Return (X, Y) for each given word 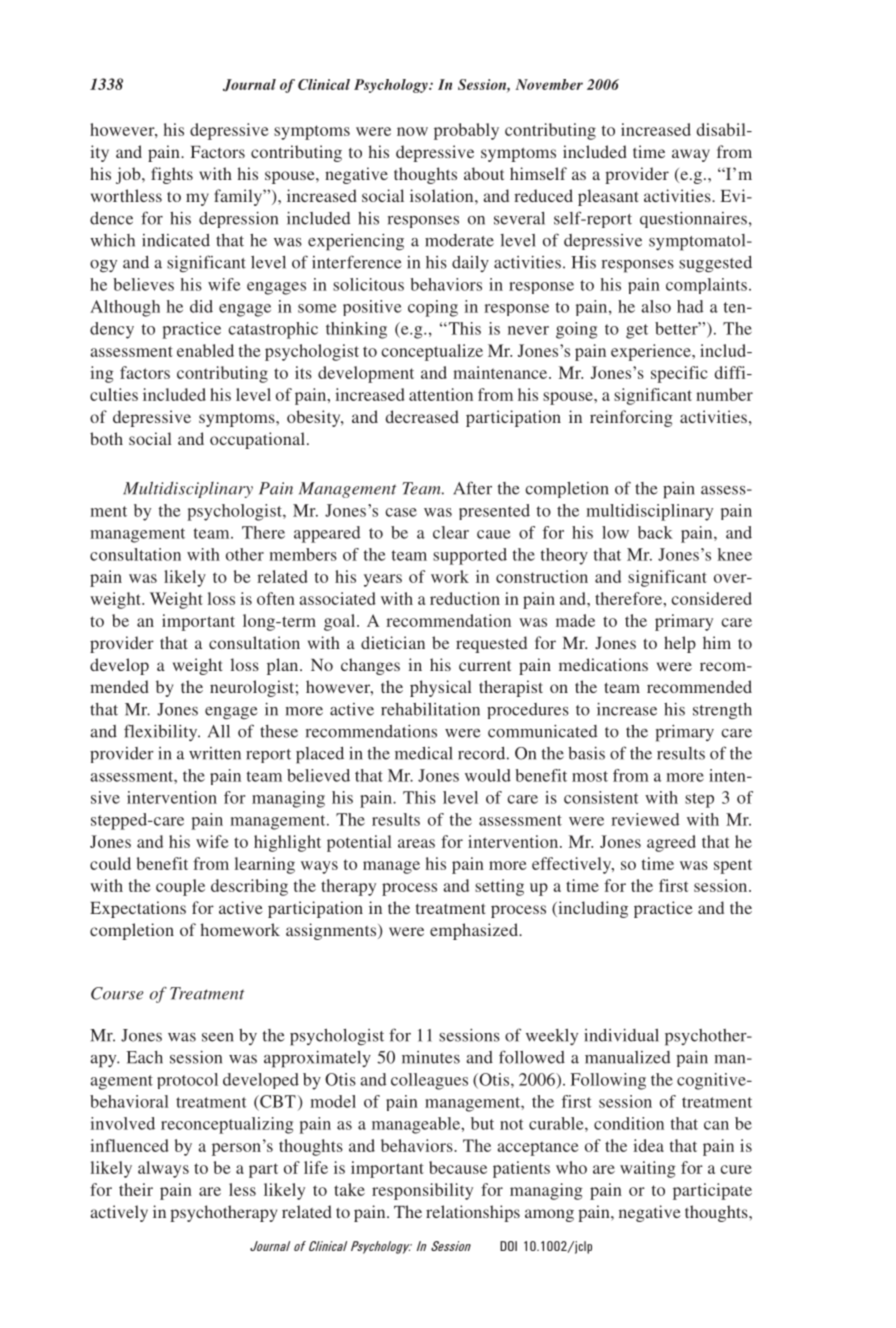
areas (416, 843)
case (401, 512)
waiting (648, 1169)
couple (180, 887)
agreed (671, 843)
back (655, 532)
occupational (257, 440)
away (691, 155)
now (412, 131)
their (136, 1189)
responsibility (422, 1191)
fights (172, 175)
